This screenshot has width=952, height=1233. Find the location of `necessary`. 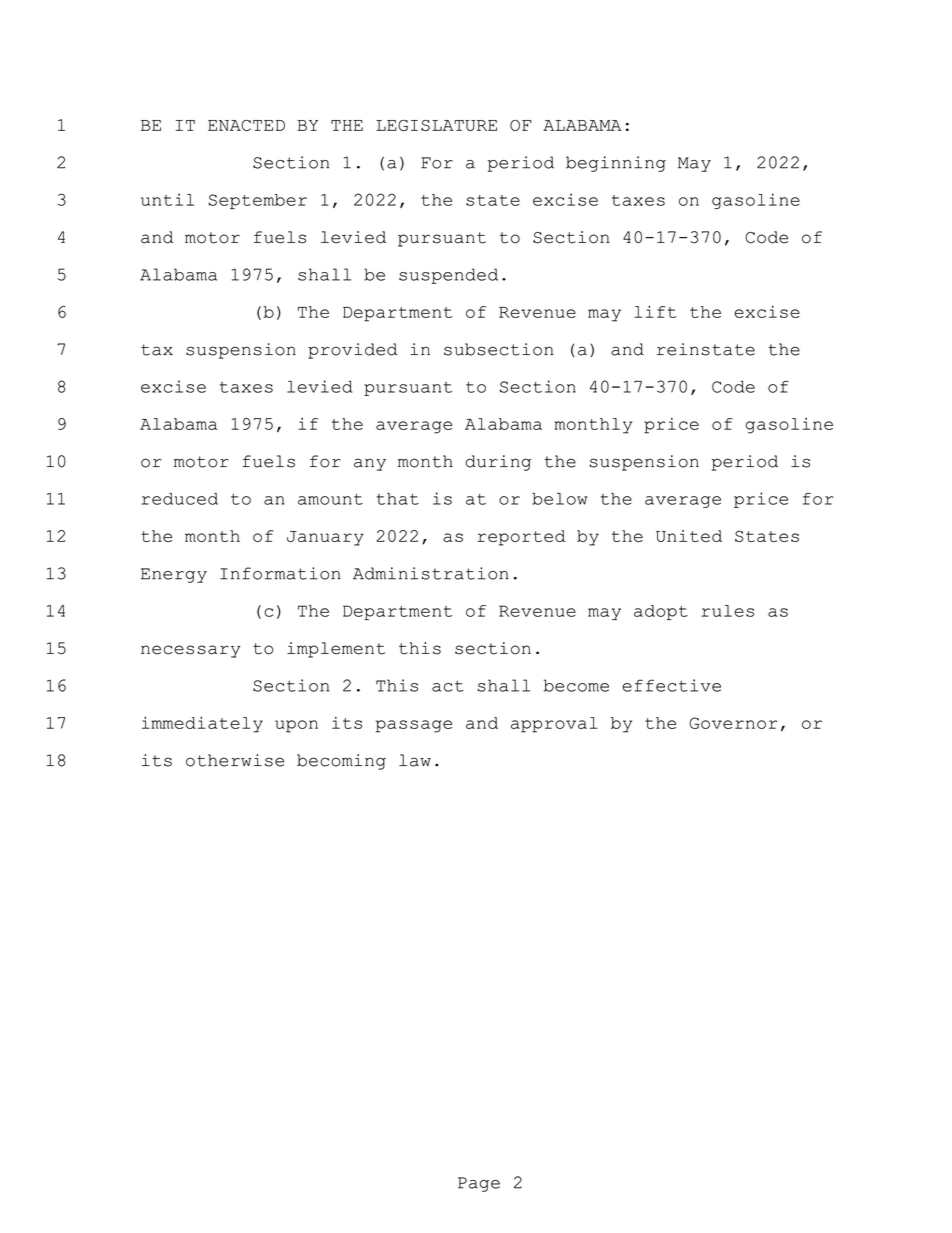

necessary is located at coordinates (190, 651).
